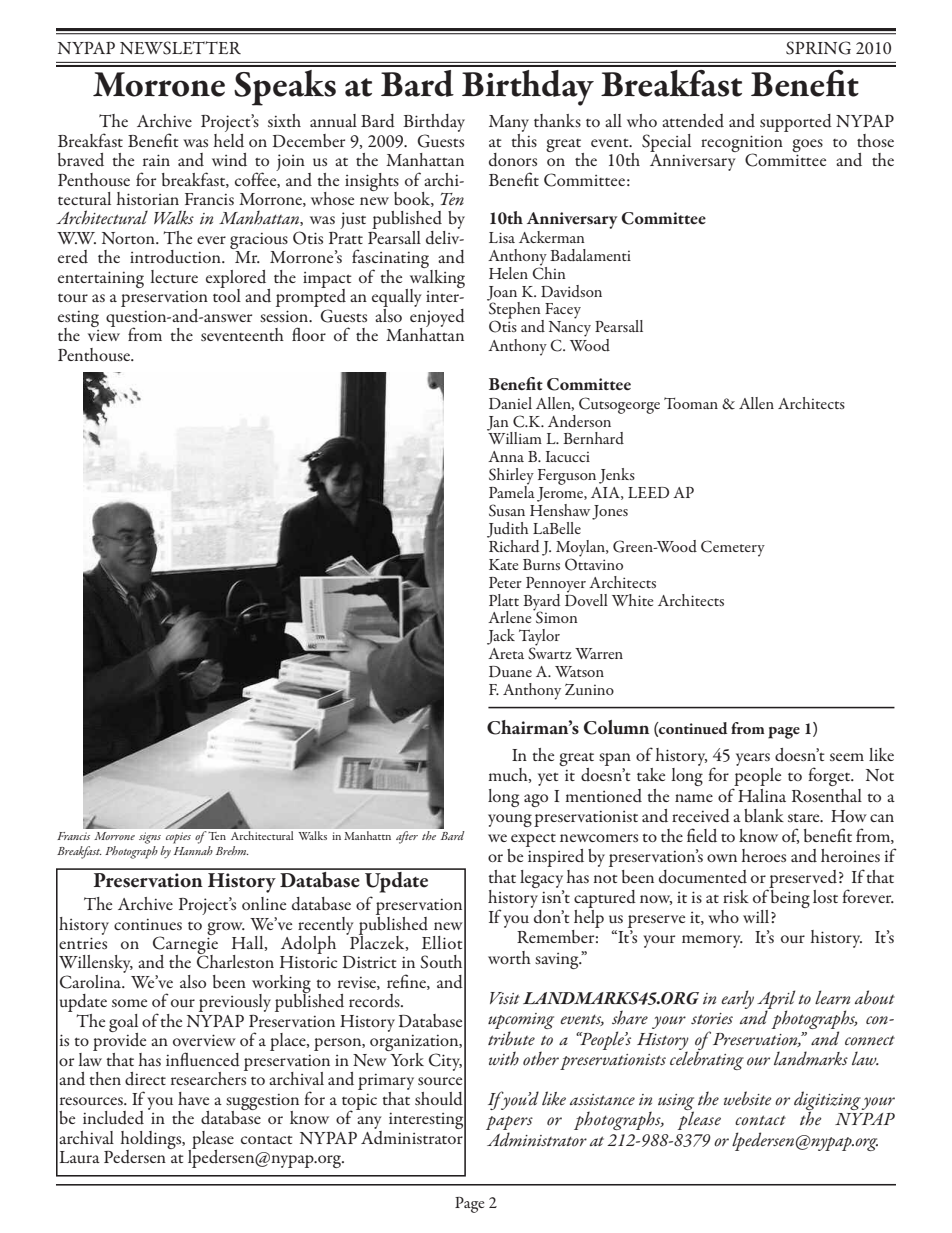 The width and height of the screenshot is (952, 1233). What do you see at coordinates (753, 759) in the screenshot?
I see `years` at bounding box center [753, 759].
